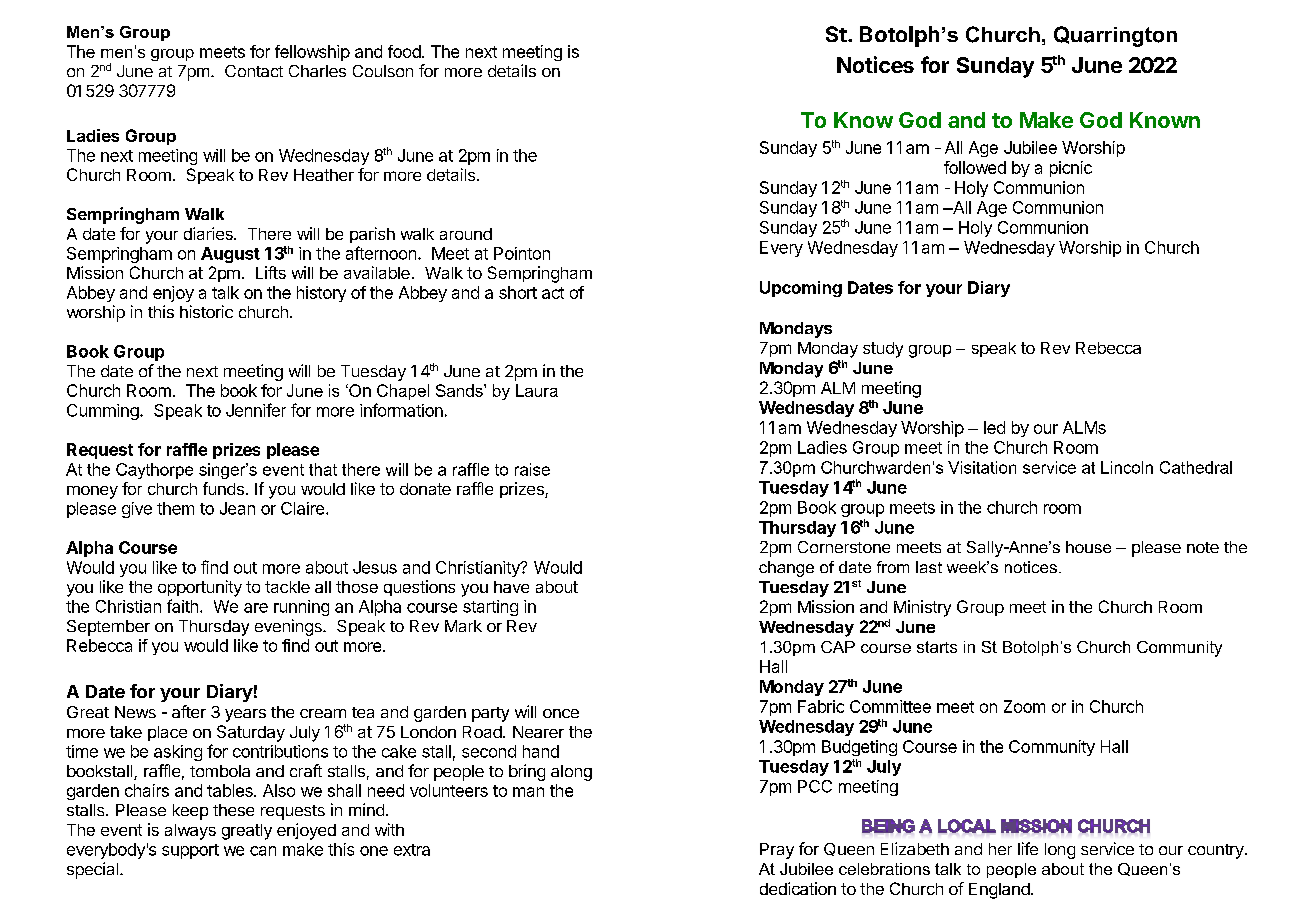  Describe the element at coordinates (1088, 547) in the document. I see `house` at that location.
